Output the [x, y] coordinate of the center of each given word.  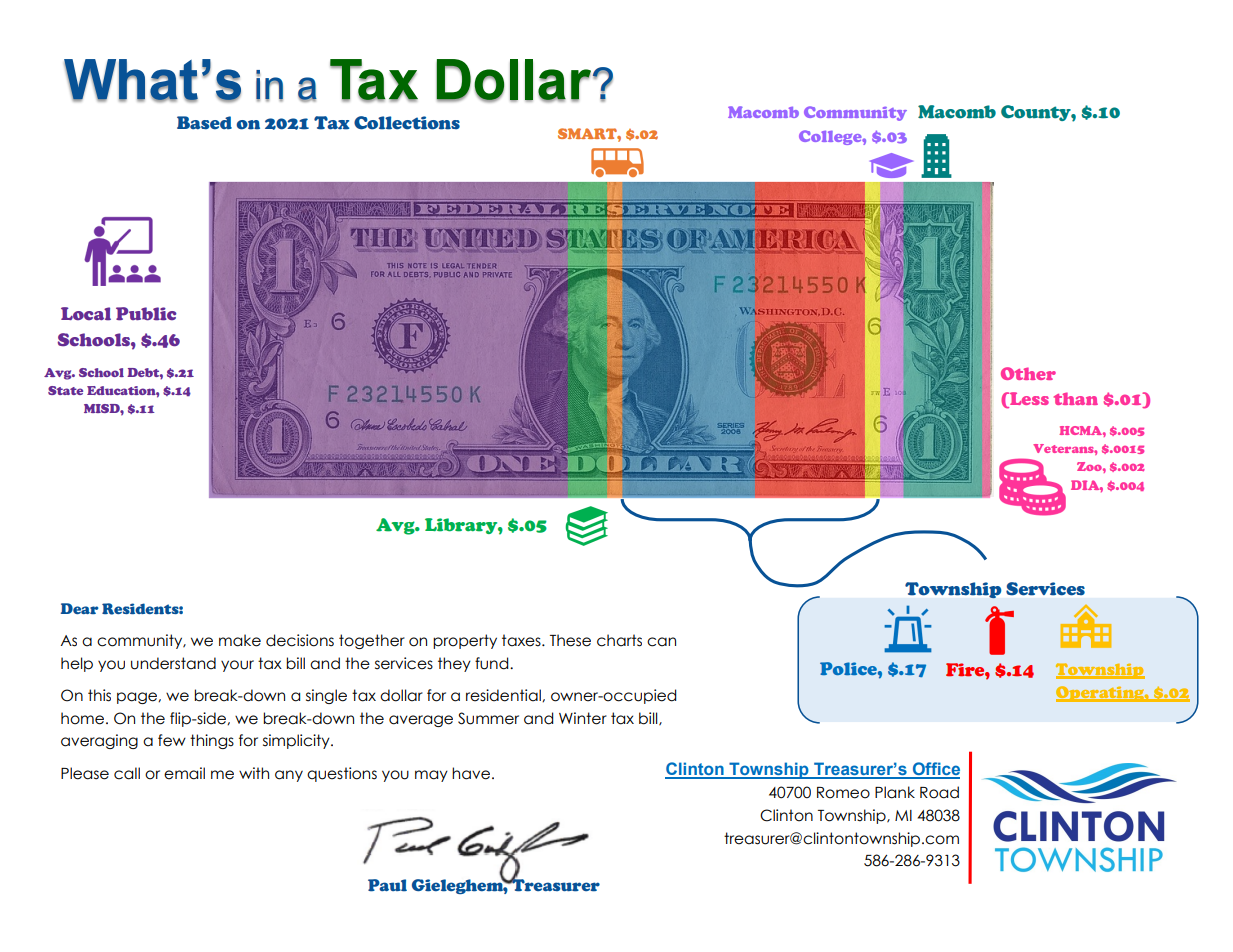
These [570, 640]
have [471, 773]
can [661, 642]
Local [86, 314]
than [1076, 398]
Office [935, 770]
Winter [583, 718]
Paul [387, 885]
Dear [80, 608]
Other [1028, 373]
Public [146, 314]
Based [204, 123]
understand [173, 663]
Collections [407, 123]
